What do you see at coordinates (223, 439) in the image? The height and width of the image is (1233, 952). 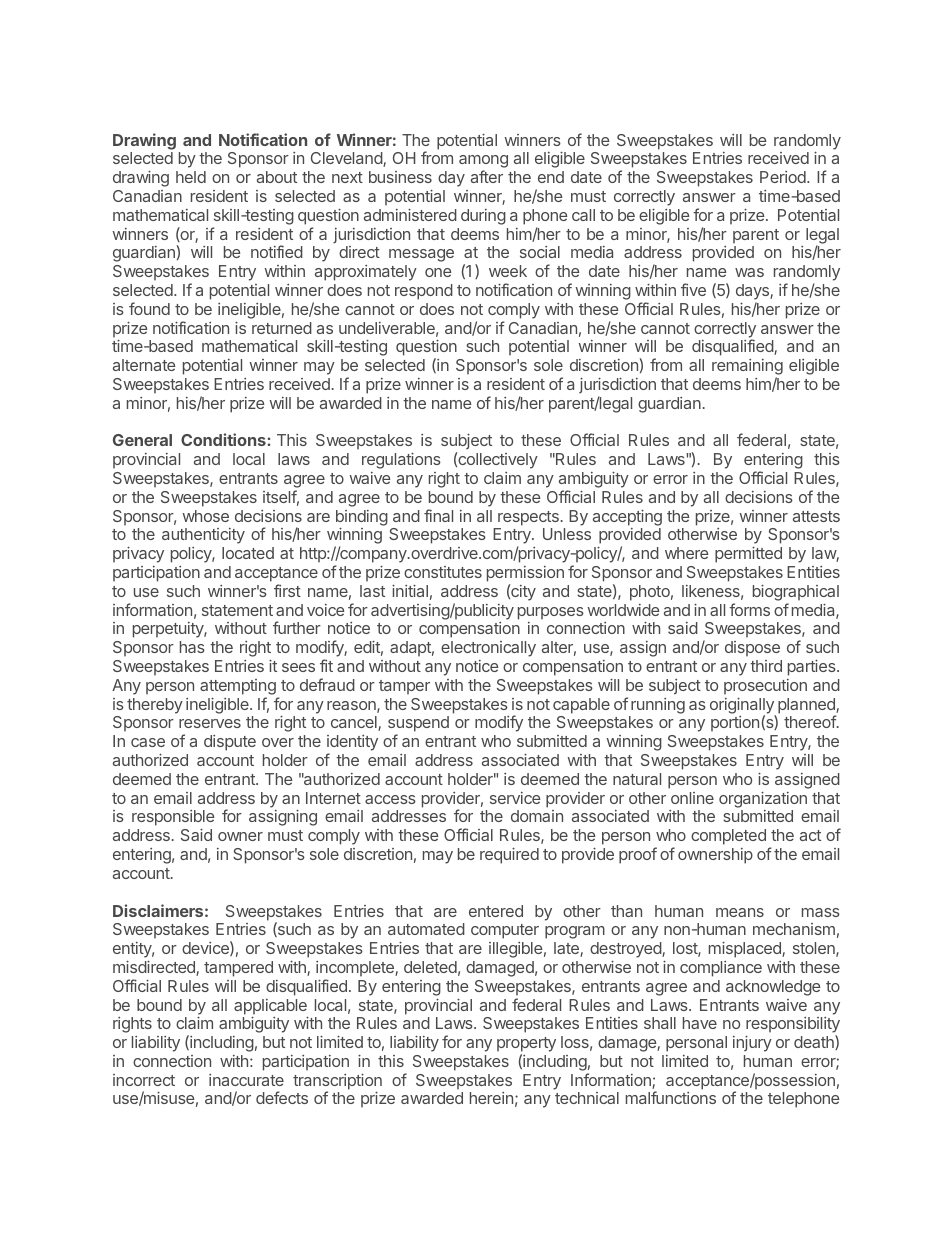 I see `Conditions` at bounding box center [223, 439].
